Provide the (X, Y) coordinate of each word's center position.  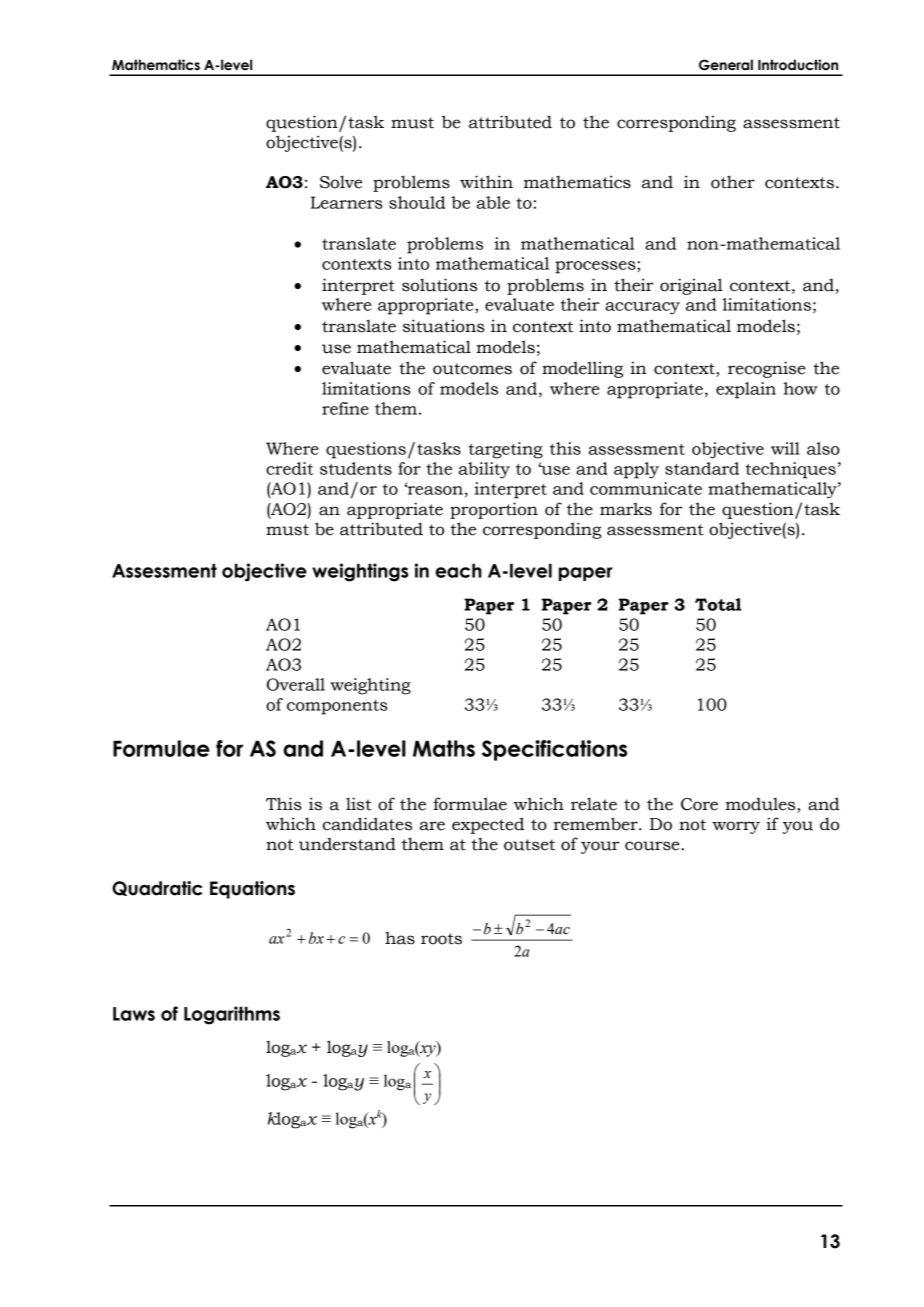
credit (290, 468)
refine (345, 408)
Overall (296, 684)
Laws (134, 1014)
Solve (341, 182)
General (726, 65)
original (691, 286)
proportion (494, 510)
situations (444, 326)
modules (761, 805)
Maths (444, 748)
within (486, 182)
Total (718, 604)
